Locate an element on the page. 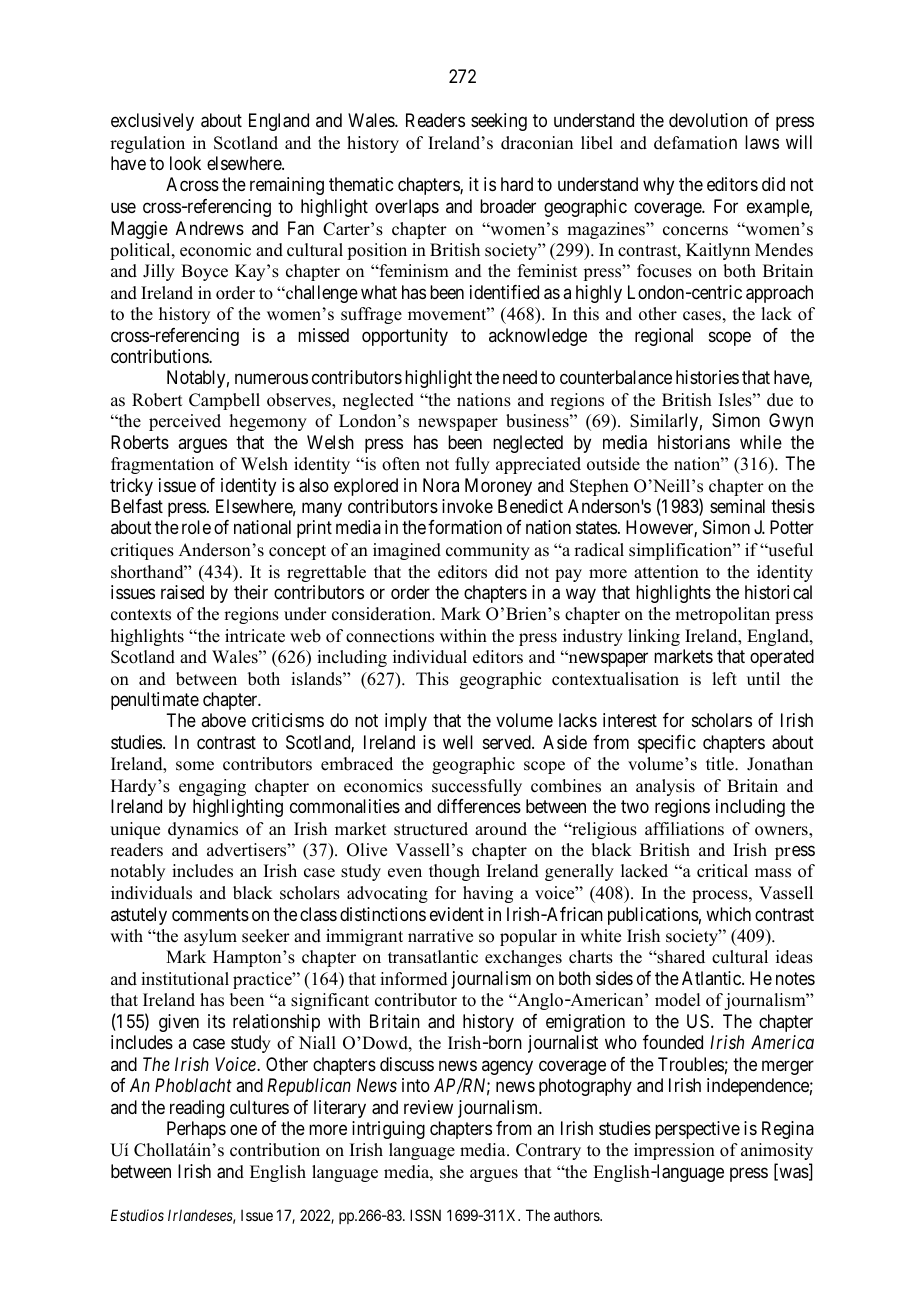 Image resolution: width=924 pixels, height=1308 pixels. defamation is located at coordinates (695, 143).
